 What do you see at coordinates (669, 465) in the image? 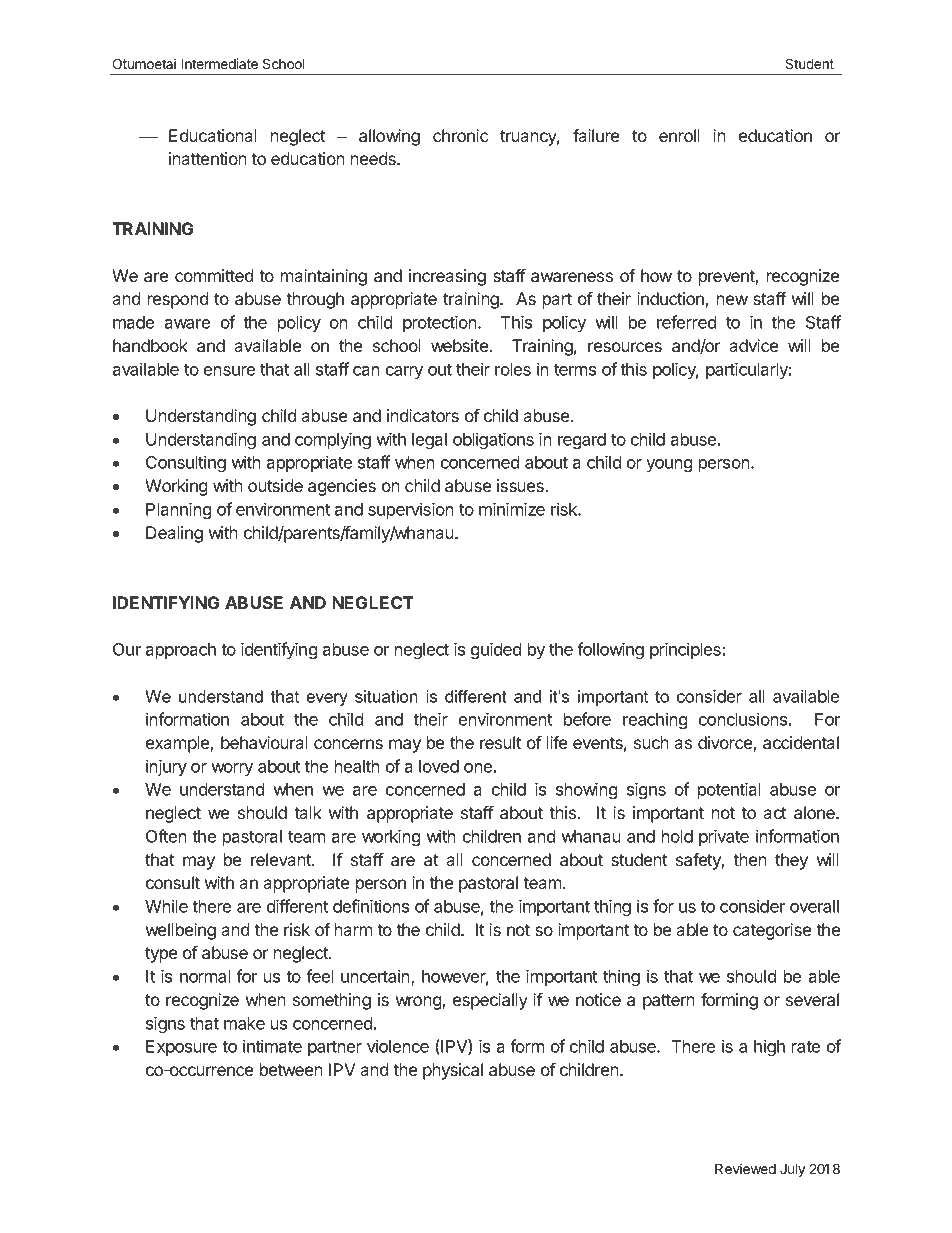
I see `young` at bounding box center [669, 465].
